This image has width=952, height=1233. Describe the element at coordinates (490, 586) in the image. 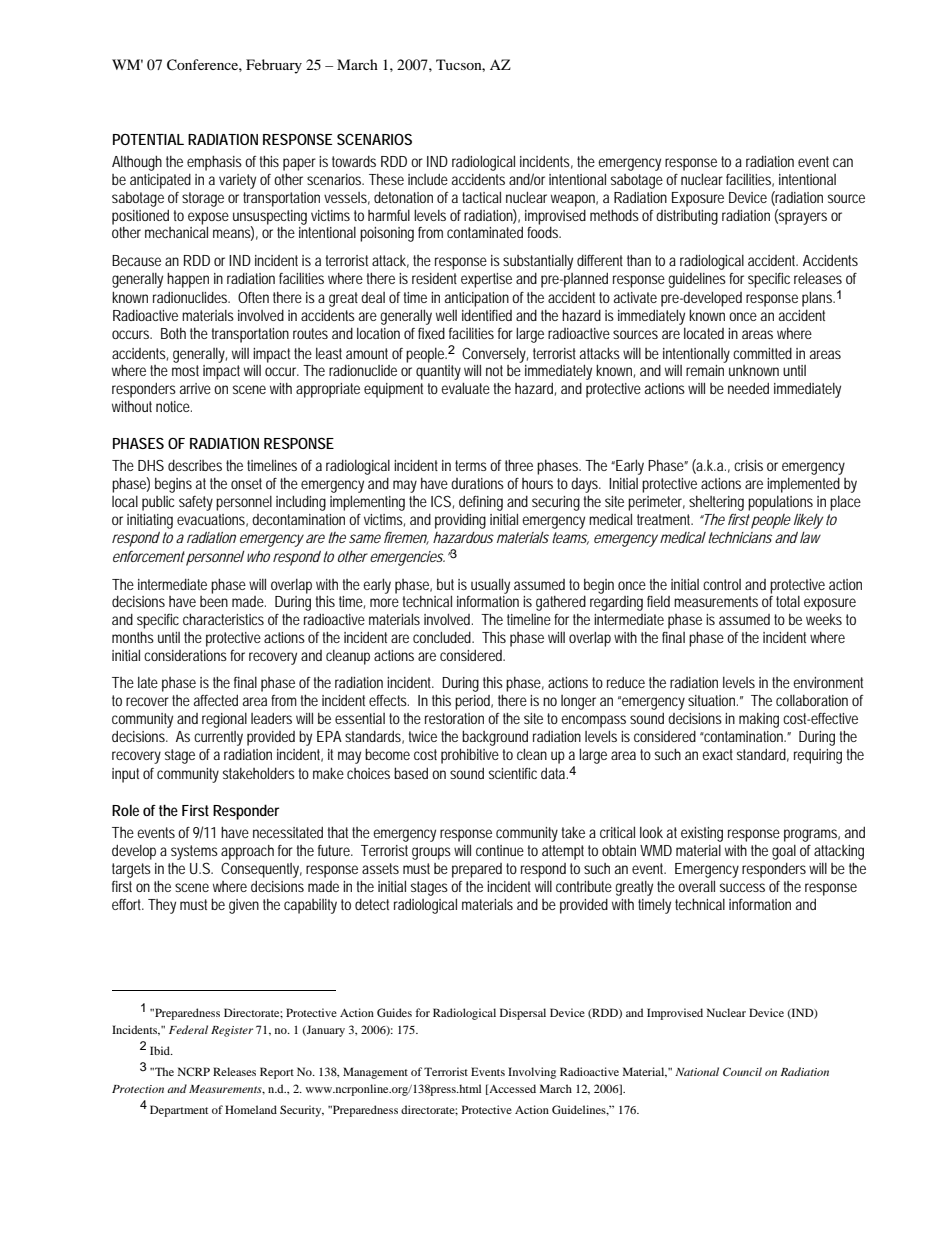

I see `usually` at that location.
